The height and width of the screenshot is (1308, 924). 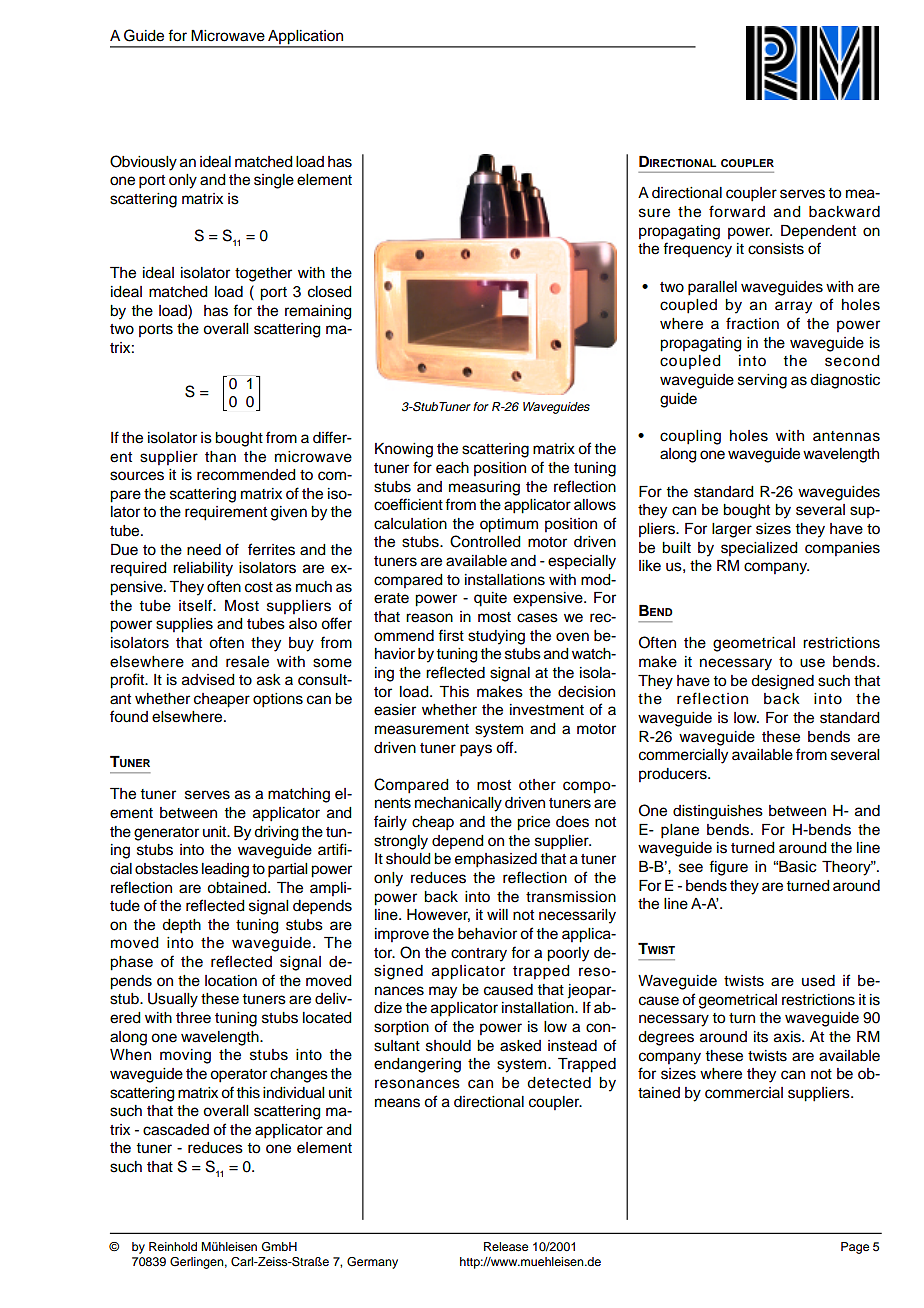 I want to click on advised, so click(x=208, y=680).
